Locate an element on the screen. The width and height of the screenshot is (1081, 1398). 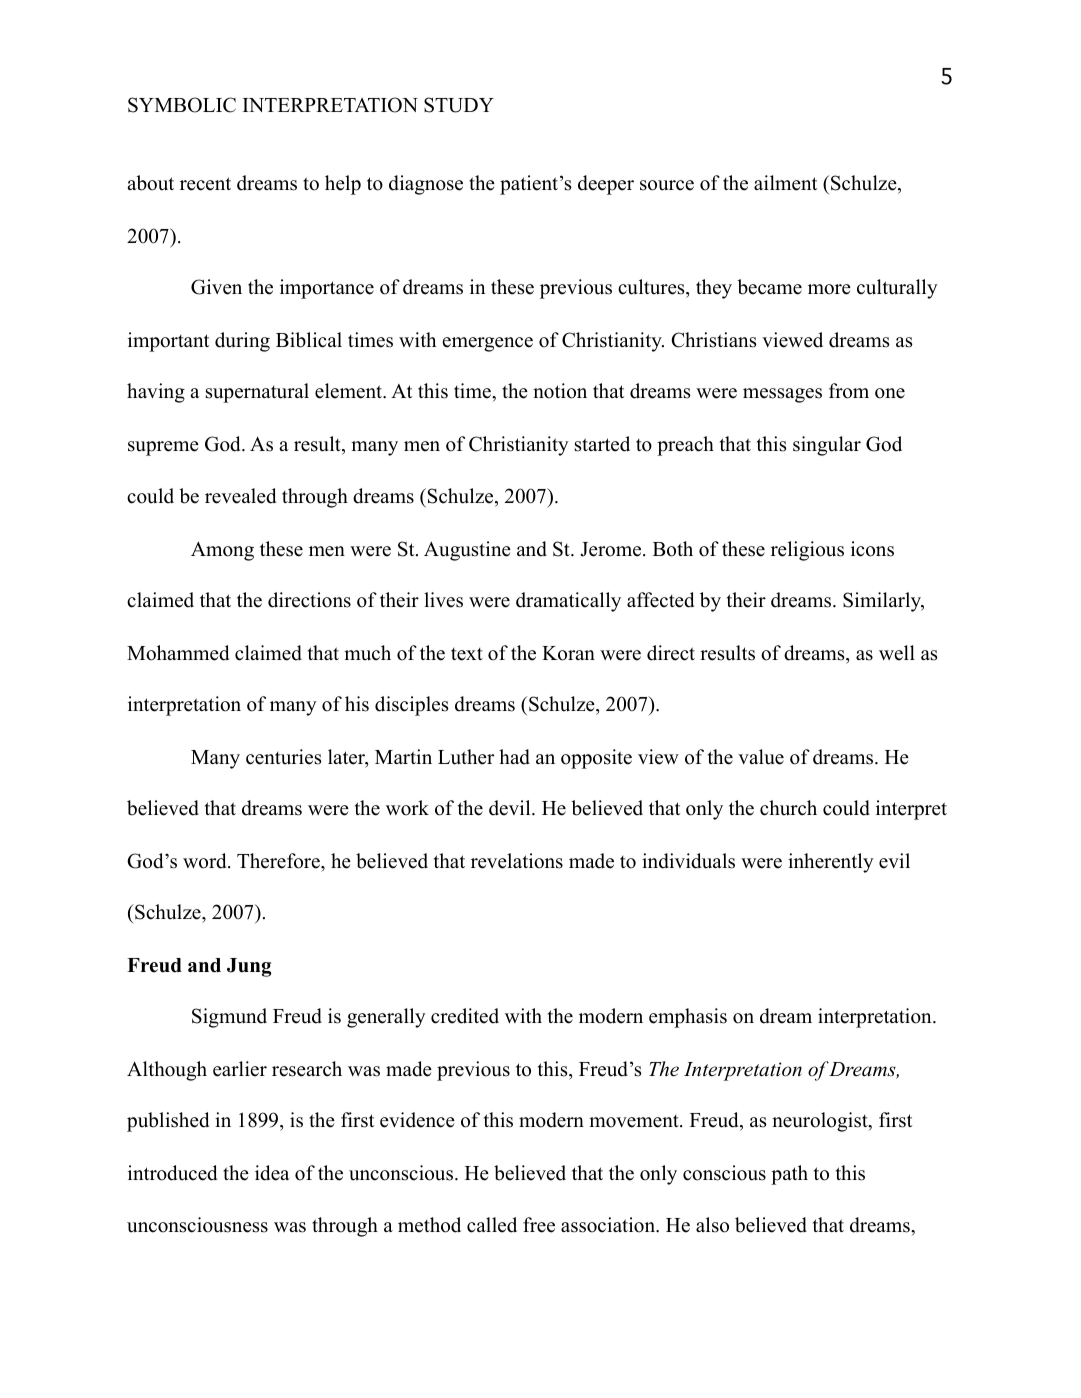
inherently is located at coordinates (831, 863).
